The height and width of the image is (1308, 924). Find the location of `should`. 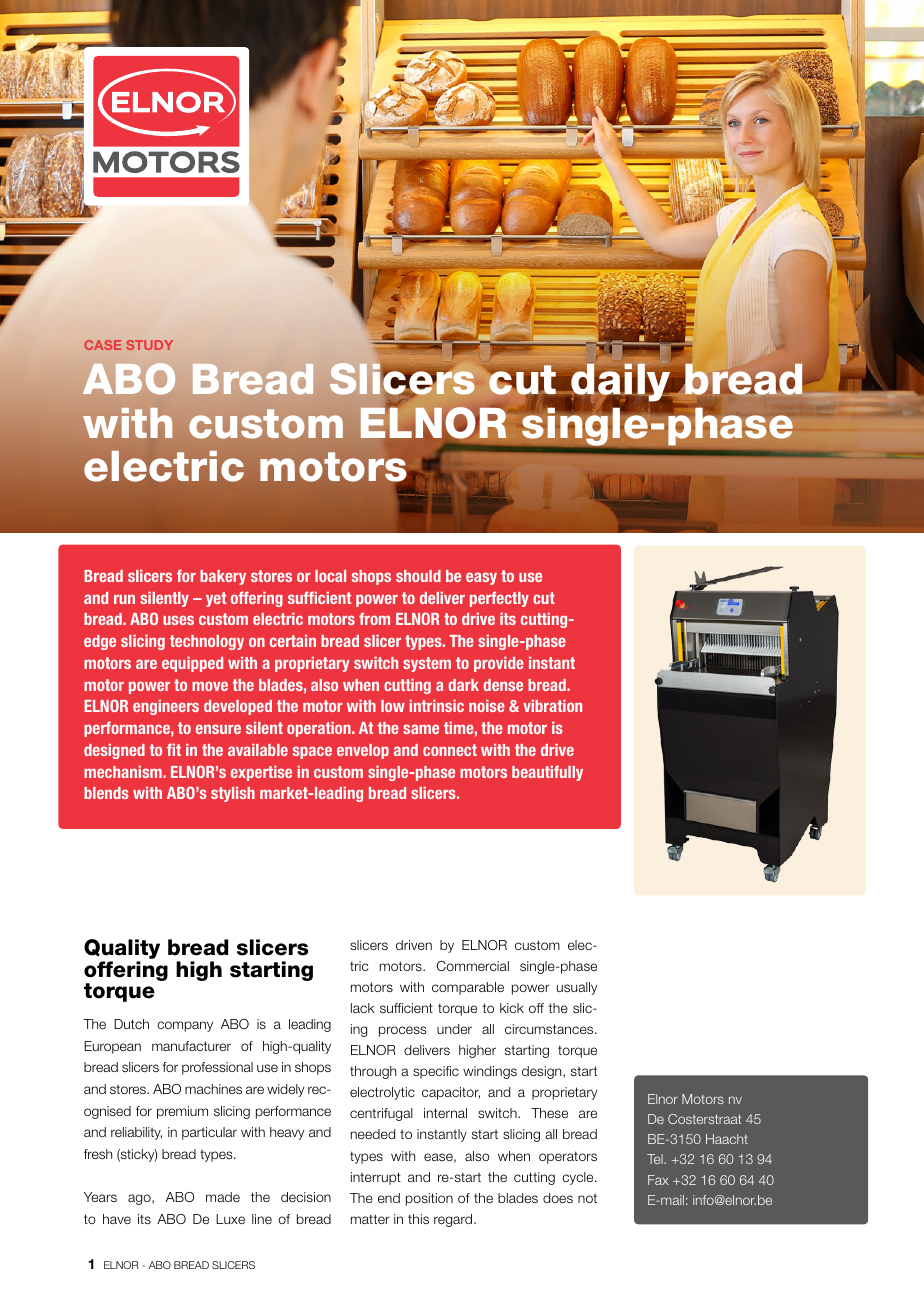

should is located at coordinates (418, 576).
